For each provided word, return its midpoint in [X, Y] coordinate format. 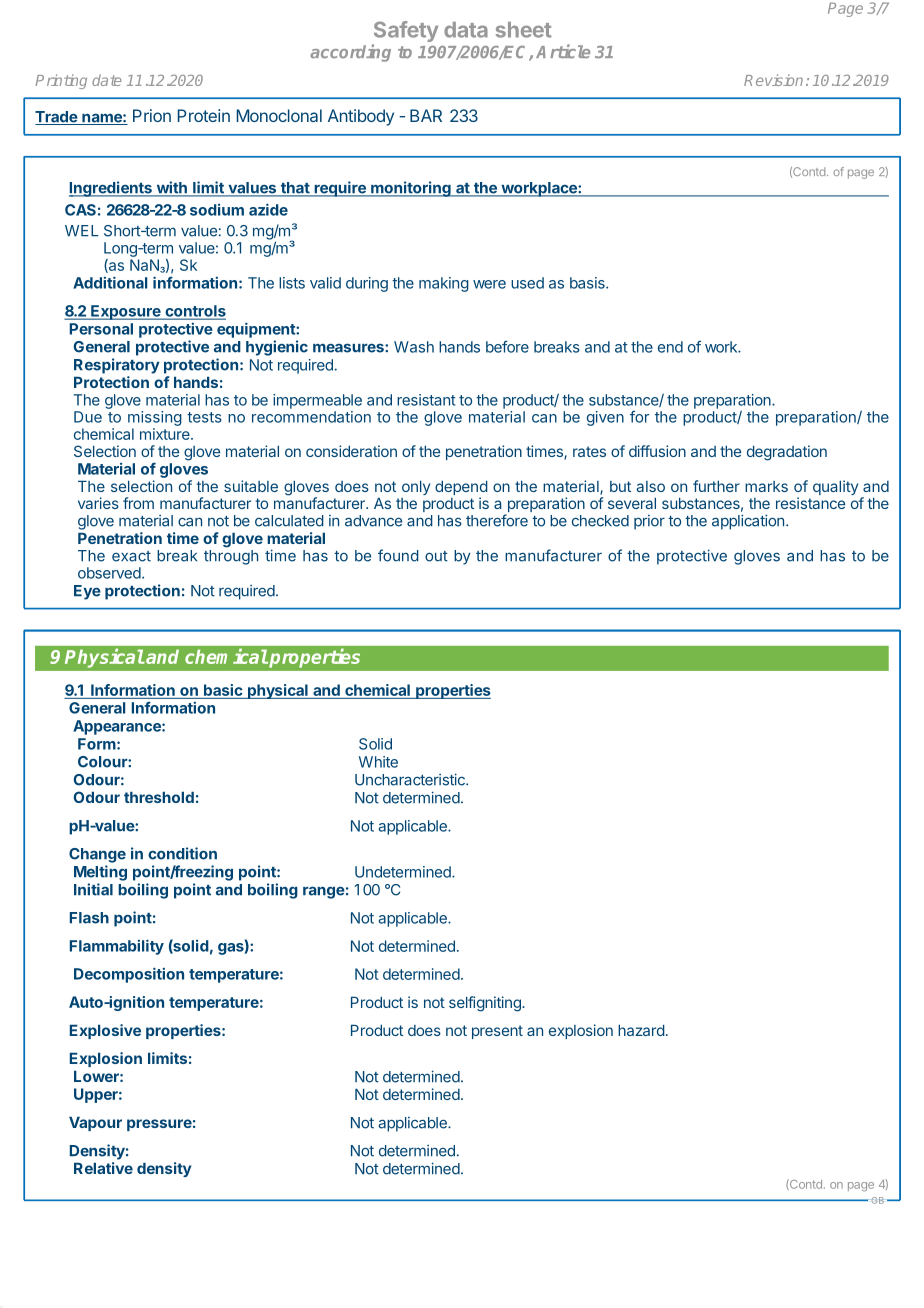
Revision [773, 80]
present [497, 1032]
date [106, 80]
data [466, 30]
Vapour [95, 1124]
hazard [641, 1030]
